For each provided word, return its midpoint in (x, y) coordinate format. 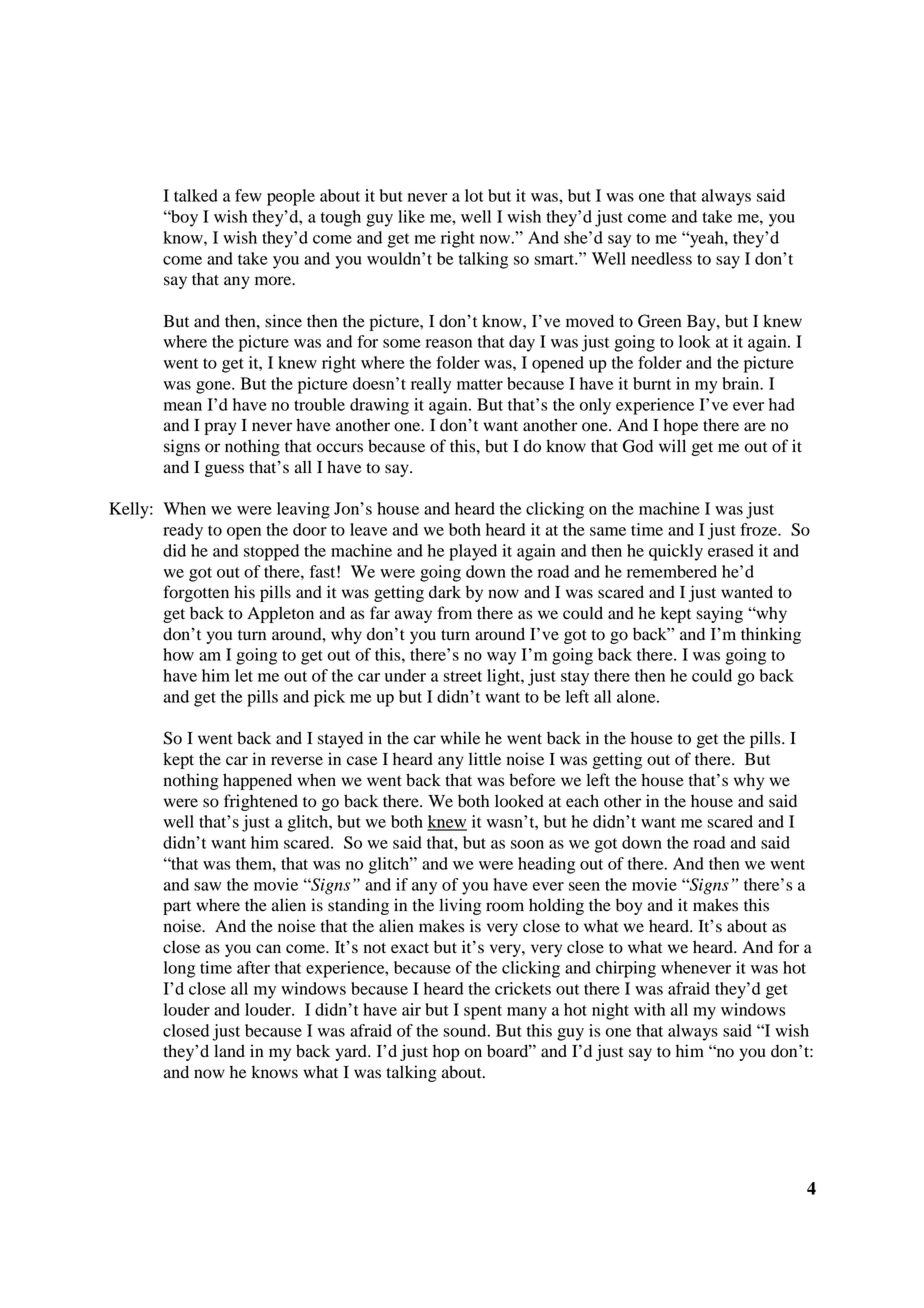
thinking (771, 635)
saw (207, 886)
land (229, 1051)
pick (329, 698)
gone (214, 387)
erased (731, 550)
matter (480, 384)
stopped (271, 552)
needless (661, 258)
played (473, 552)
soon (527, 844)
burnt (652, 383)
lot (474, 195)
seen (584, 886)
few (248, 195)
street (462, 676)
